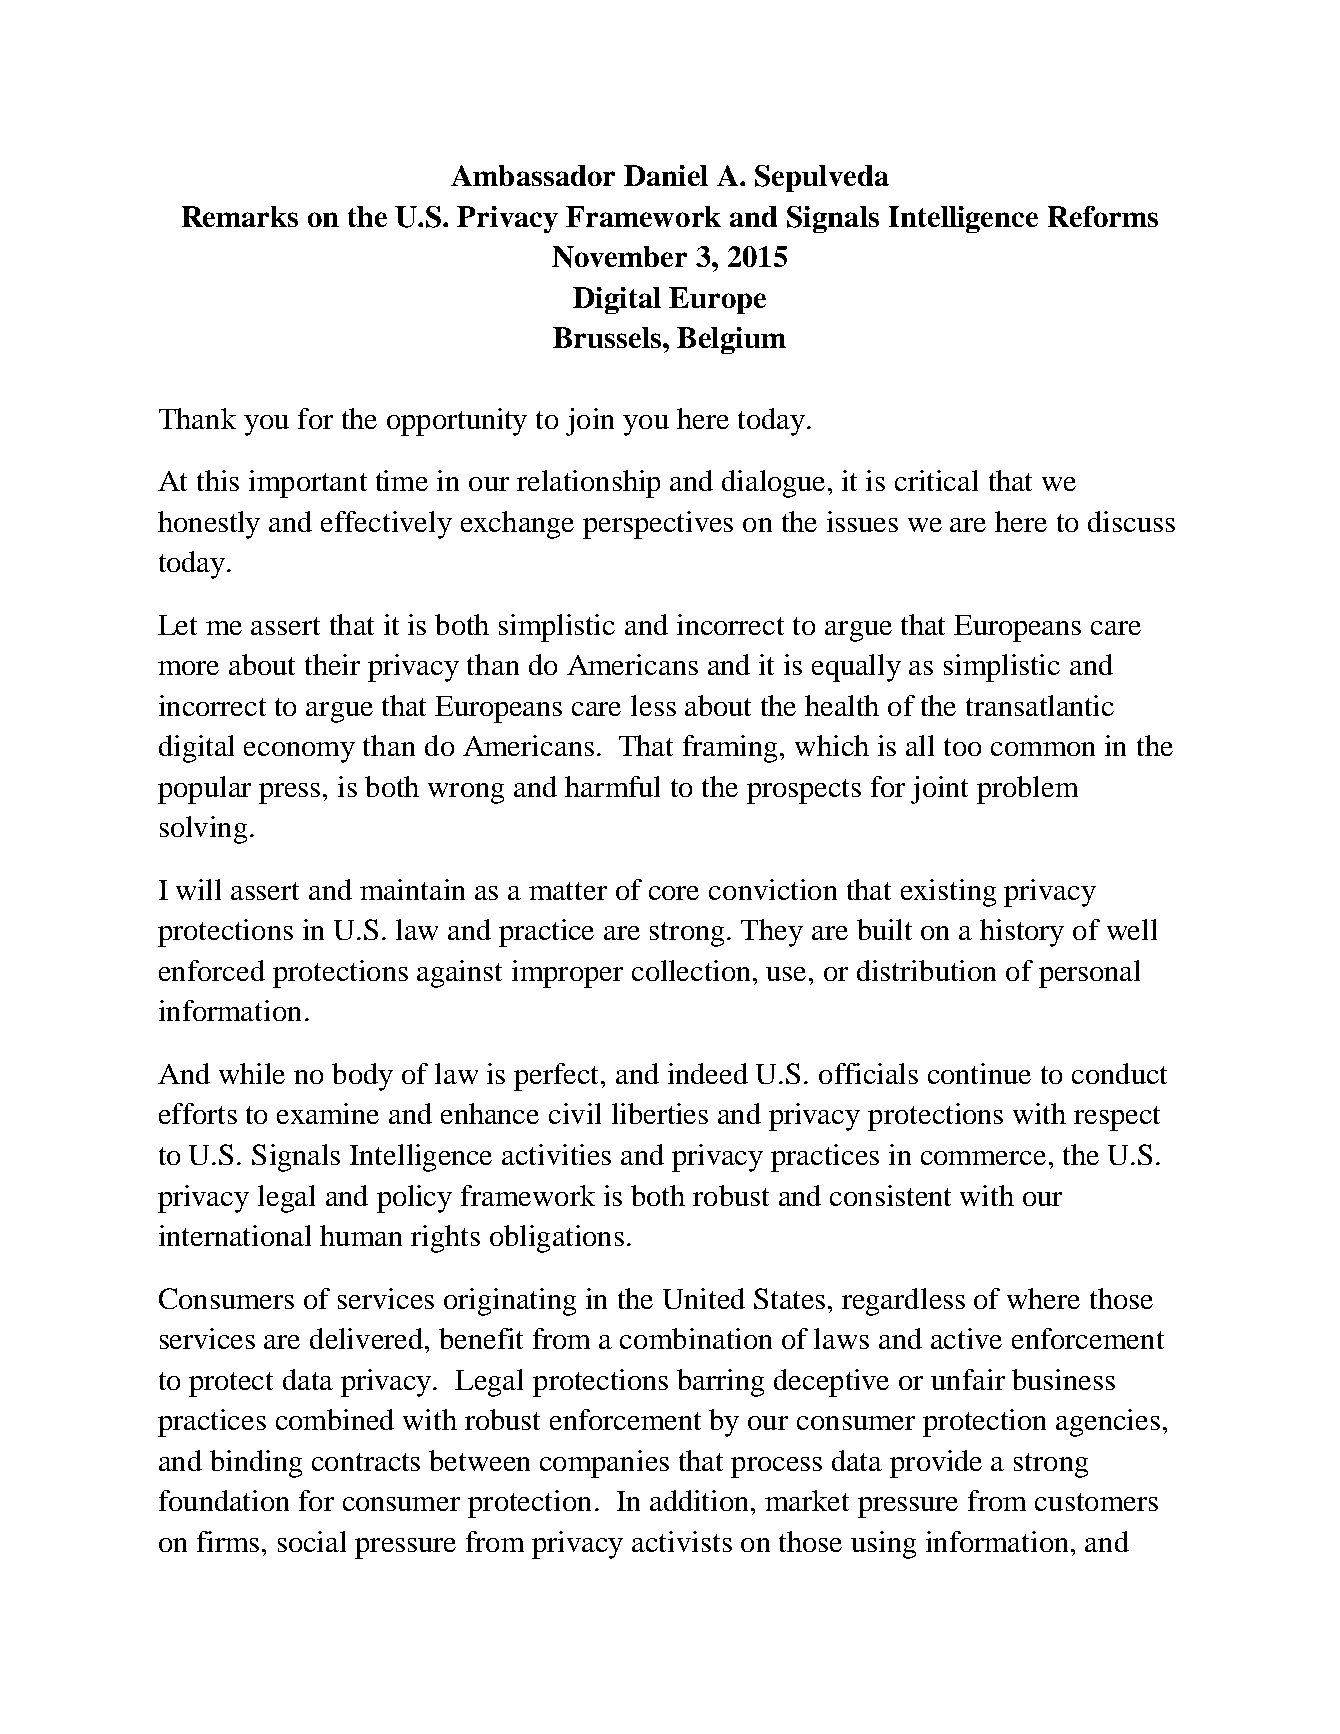  I want to click on their, so click(332, 664).
